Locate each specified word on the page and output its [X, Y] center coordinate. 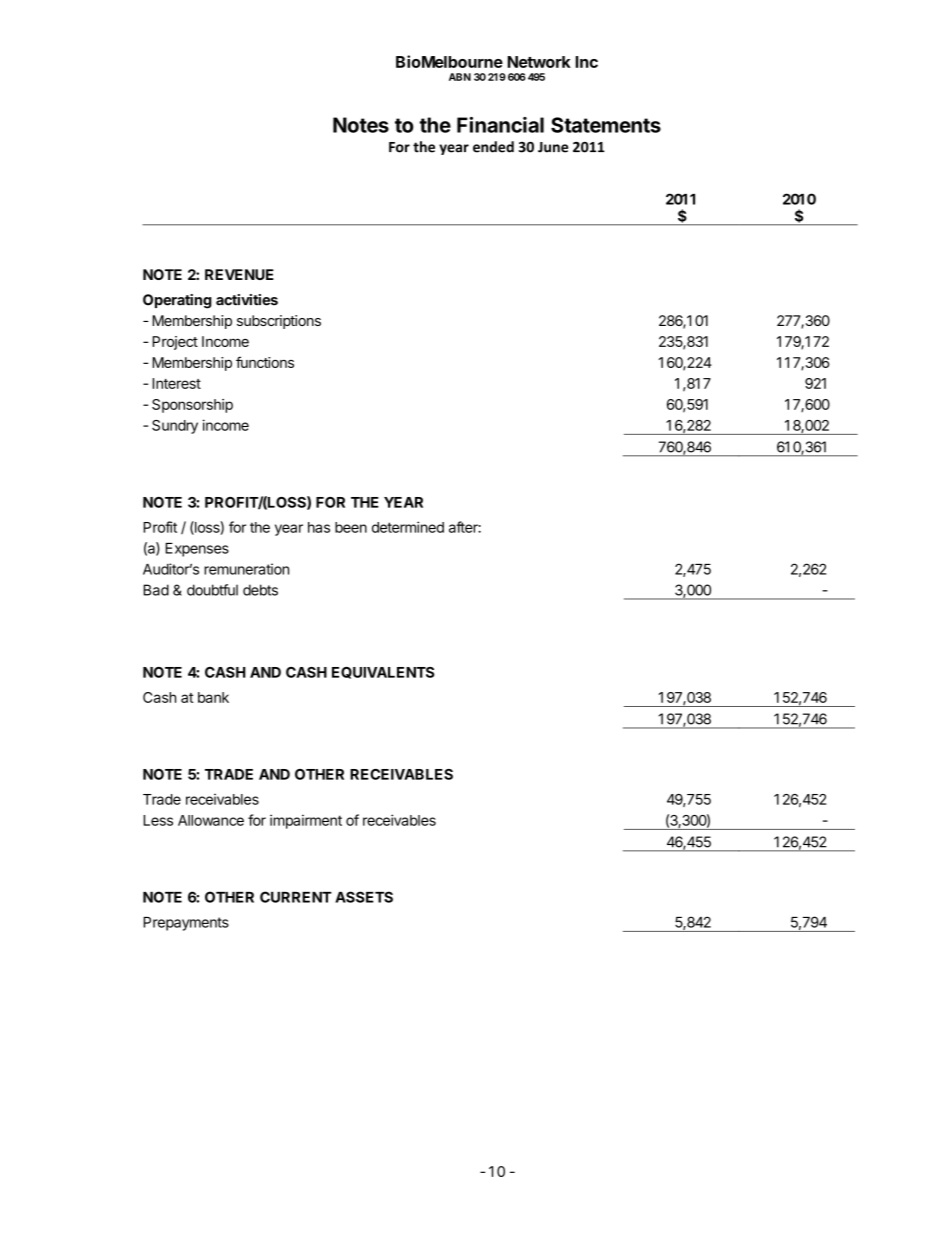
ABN [460, 77]
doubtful [212, 590]
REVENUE [239, 274]
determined [408, 527]
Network [539, 62]
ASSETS [364, 897]
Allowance [211, 820]
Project [175, 343]
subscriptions [279, 322]
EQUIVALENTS [383, 673]
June [553, 147]
